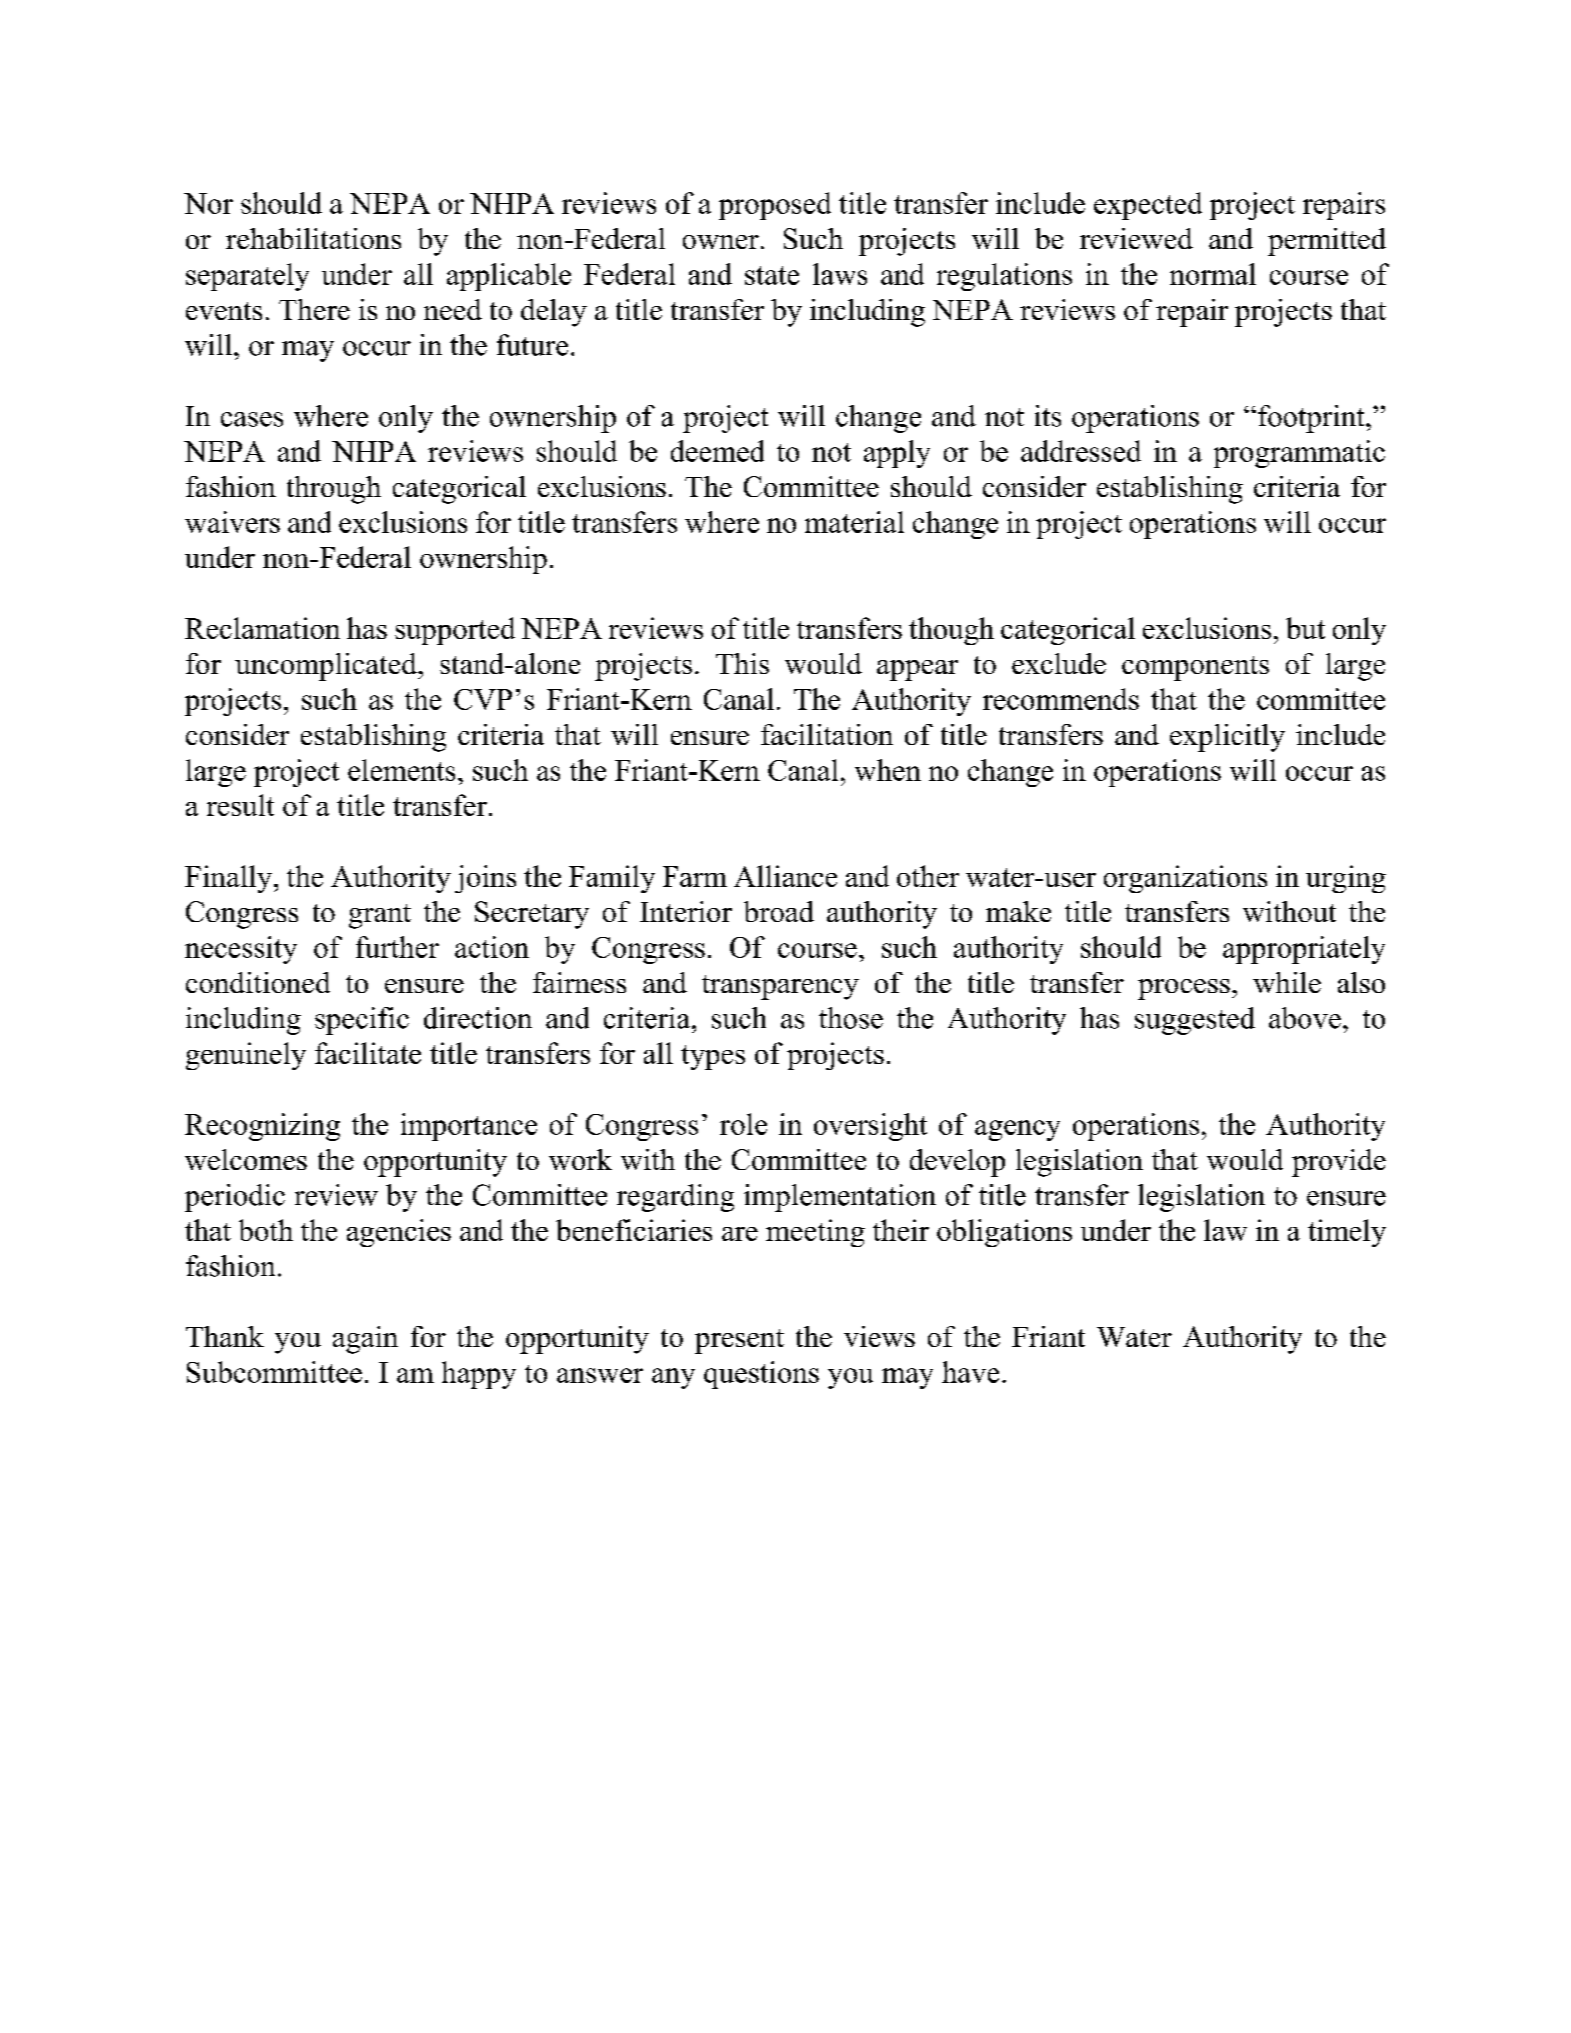  I want to click on normal, so click(1213, 274).
